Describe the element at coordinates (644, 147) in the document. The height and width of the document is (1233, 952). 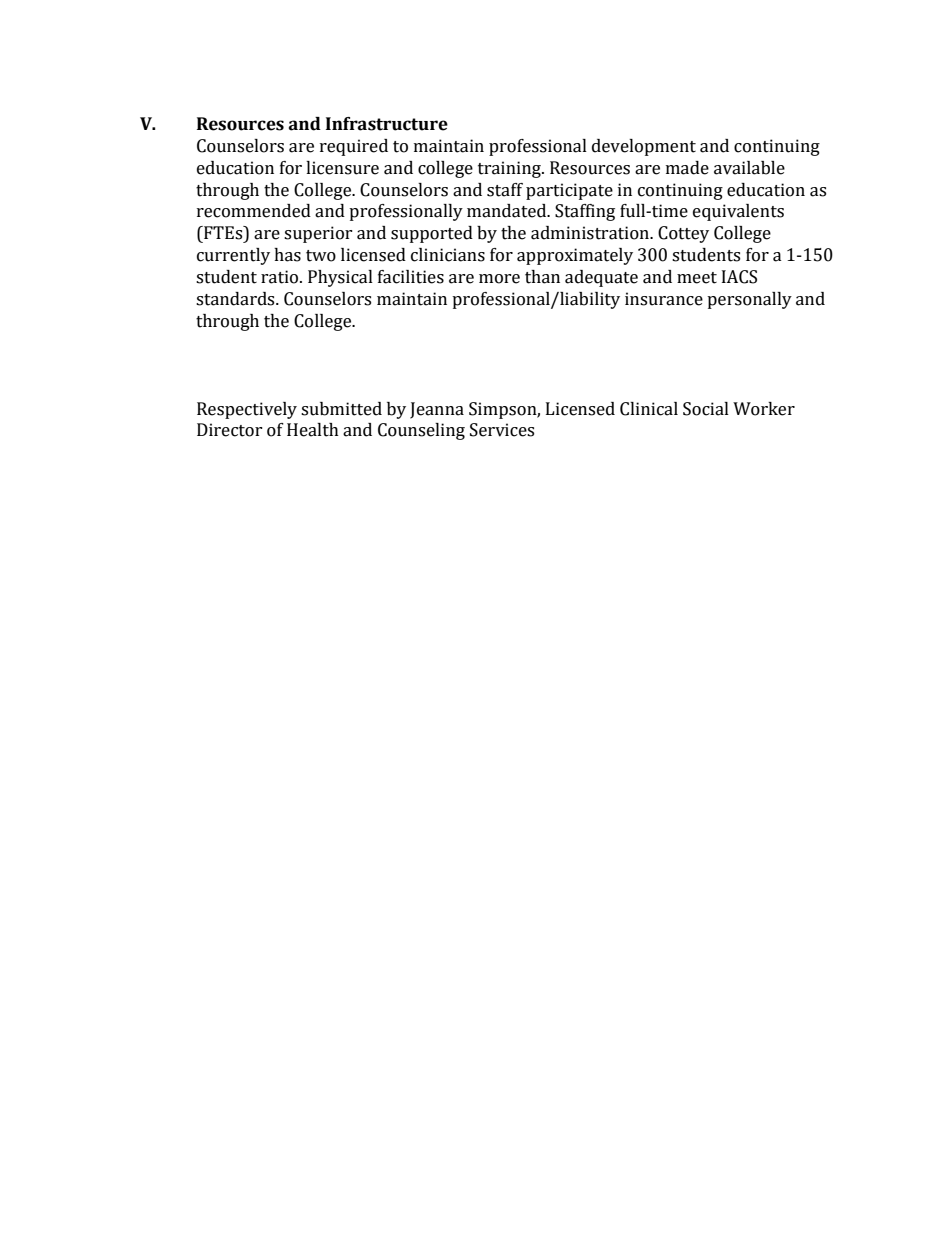
I see `development` at that location.
